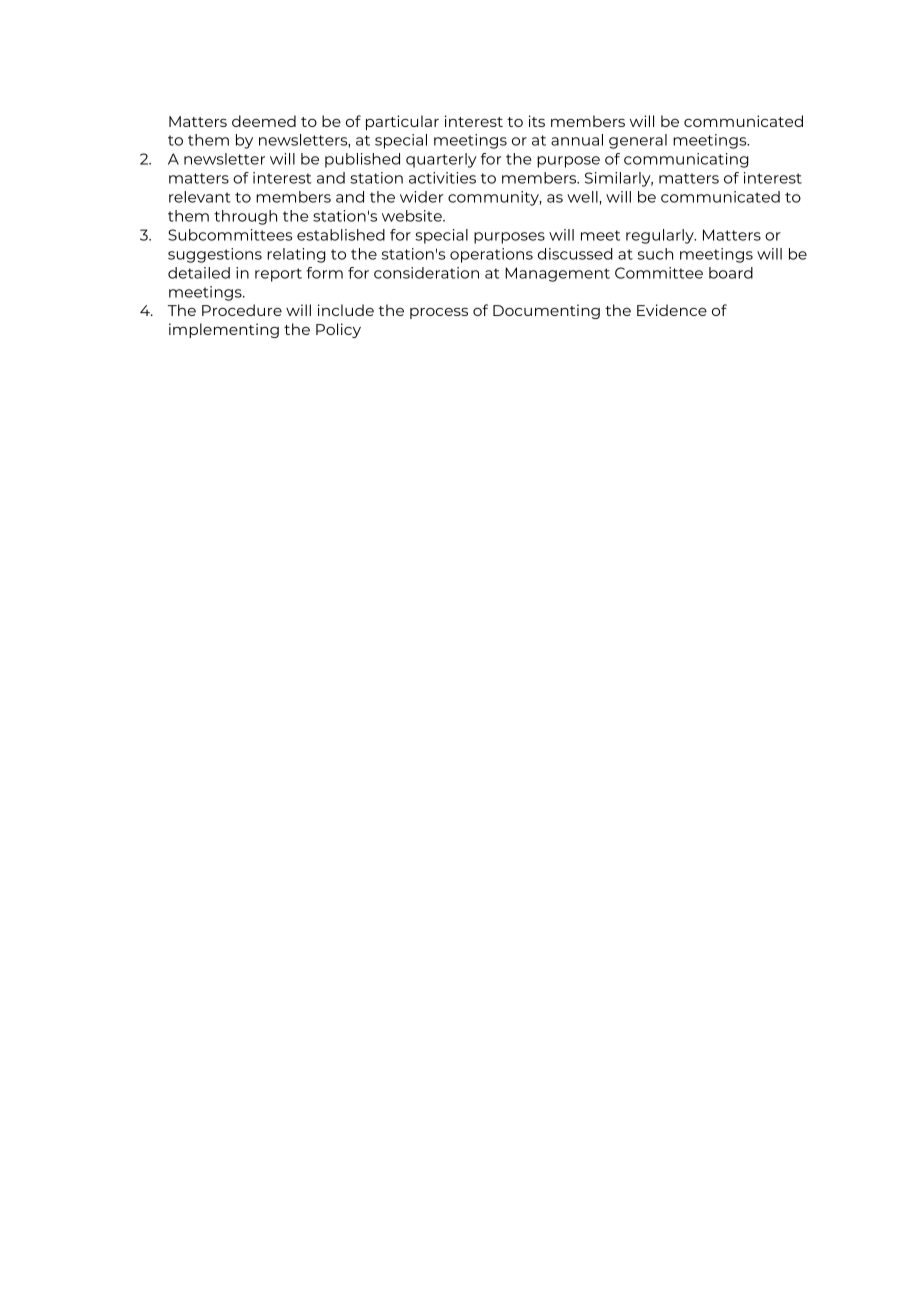  I want to click on deemed, so click(264, 121).
